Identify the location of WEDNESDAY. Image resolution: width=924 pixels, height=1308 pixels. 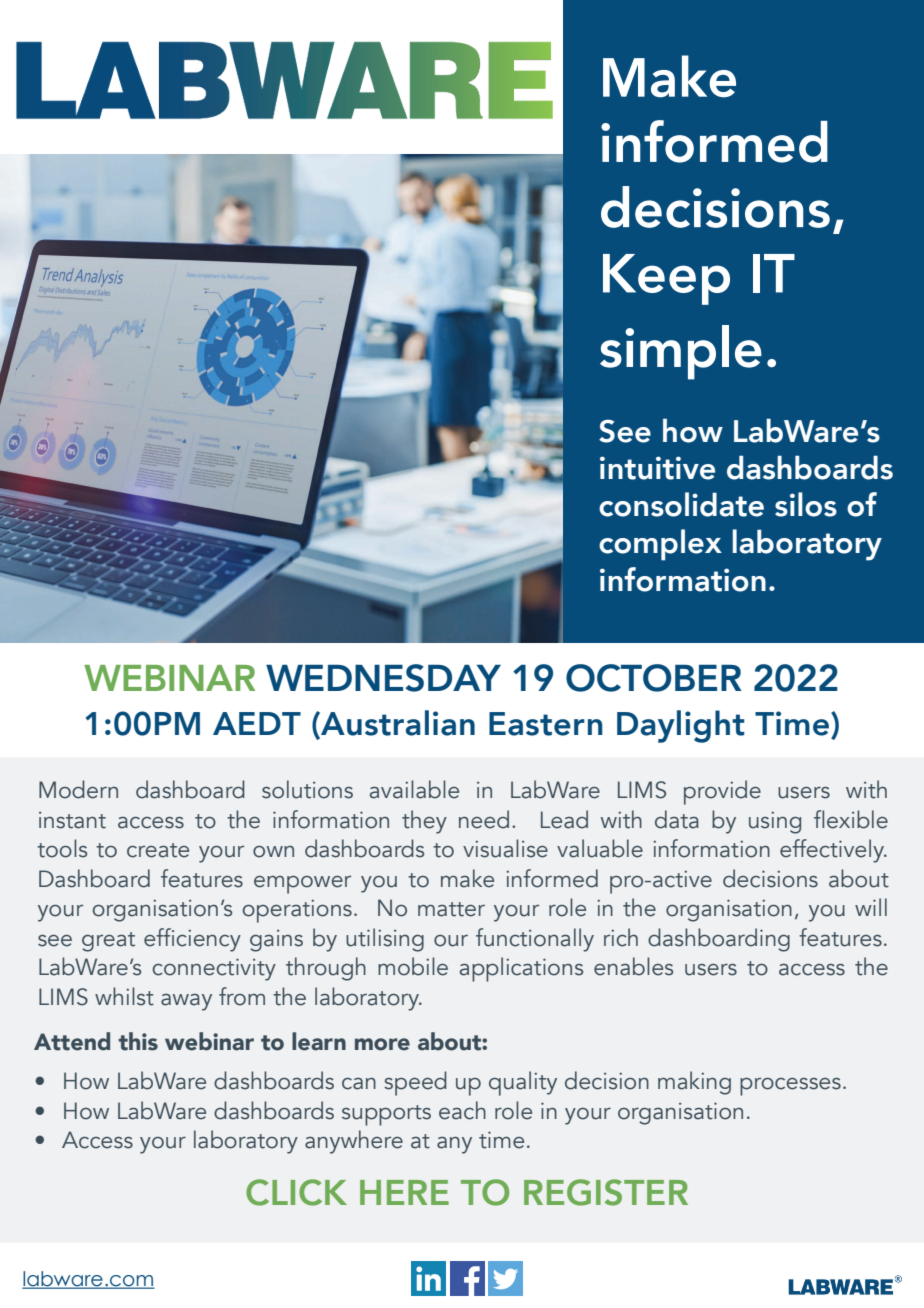
(383, 678).
